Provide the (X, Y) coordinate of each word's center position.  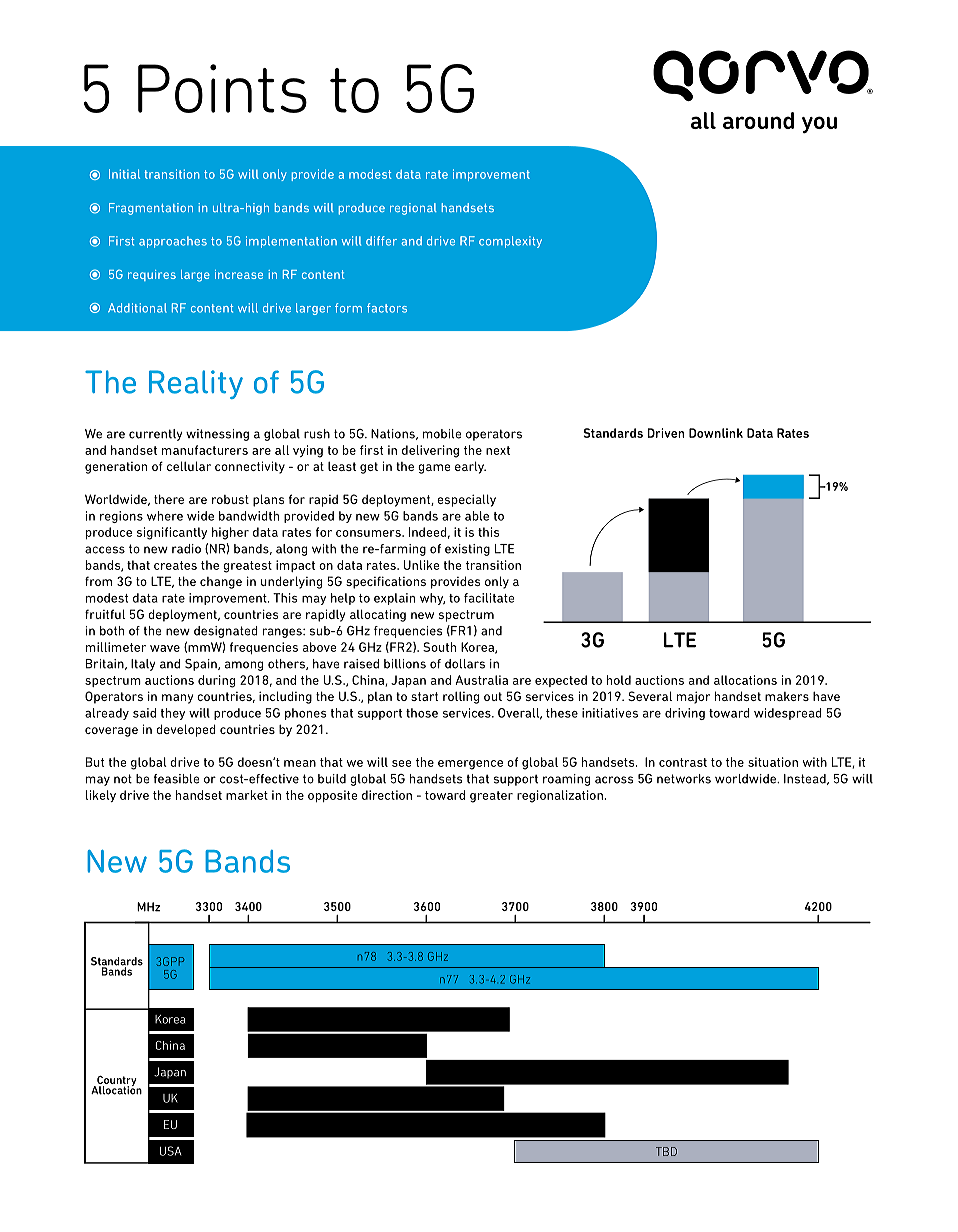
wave (165, 648)
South (439, 647)
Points (222, 88)
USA (170, 1151)
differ (381, 241)
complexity (510, 242)
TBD (666, 1151)
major (693, 697)
